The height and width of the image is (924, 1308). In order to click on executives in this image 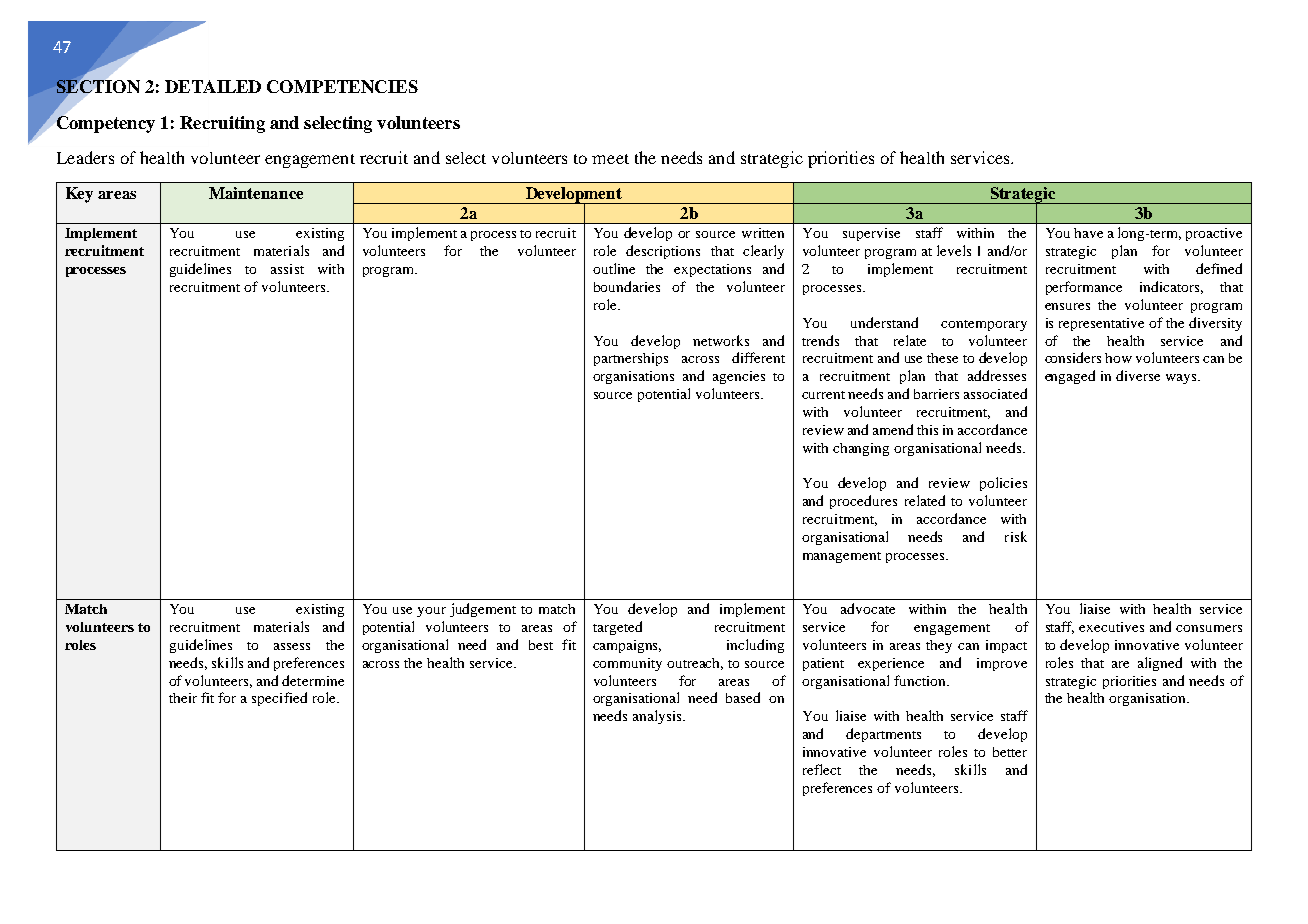, I will do `click(1111, 627)`.
